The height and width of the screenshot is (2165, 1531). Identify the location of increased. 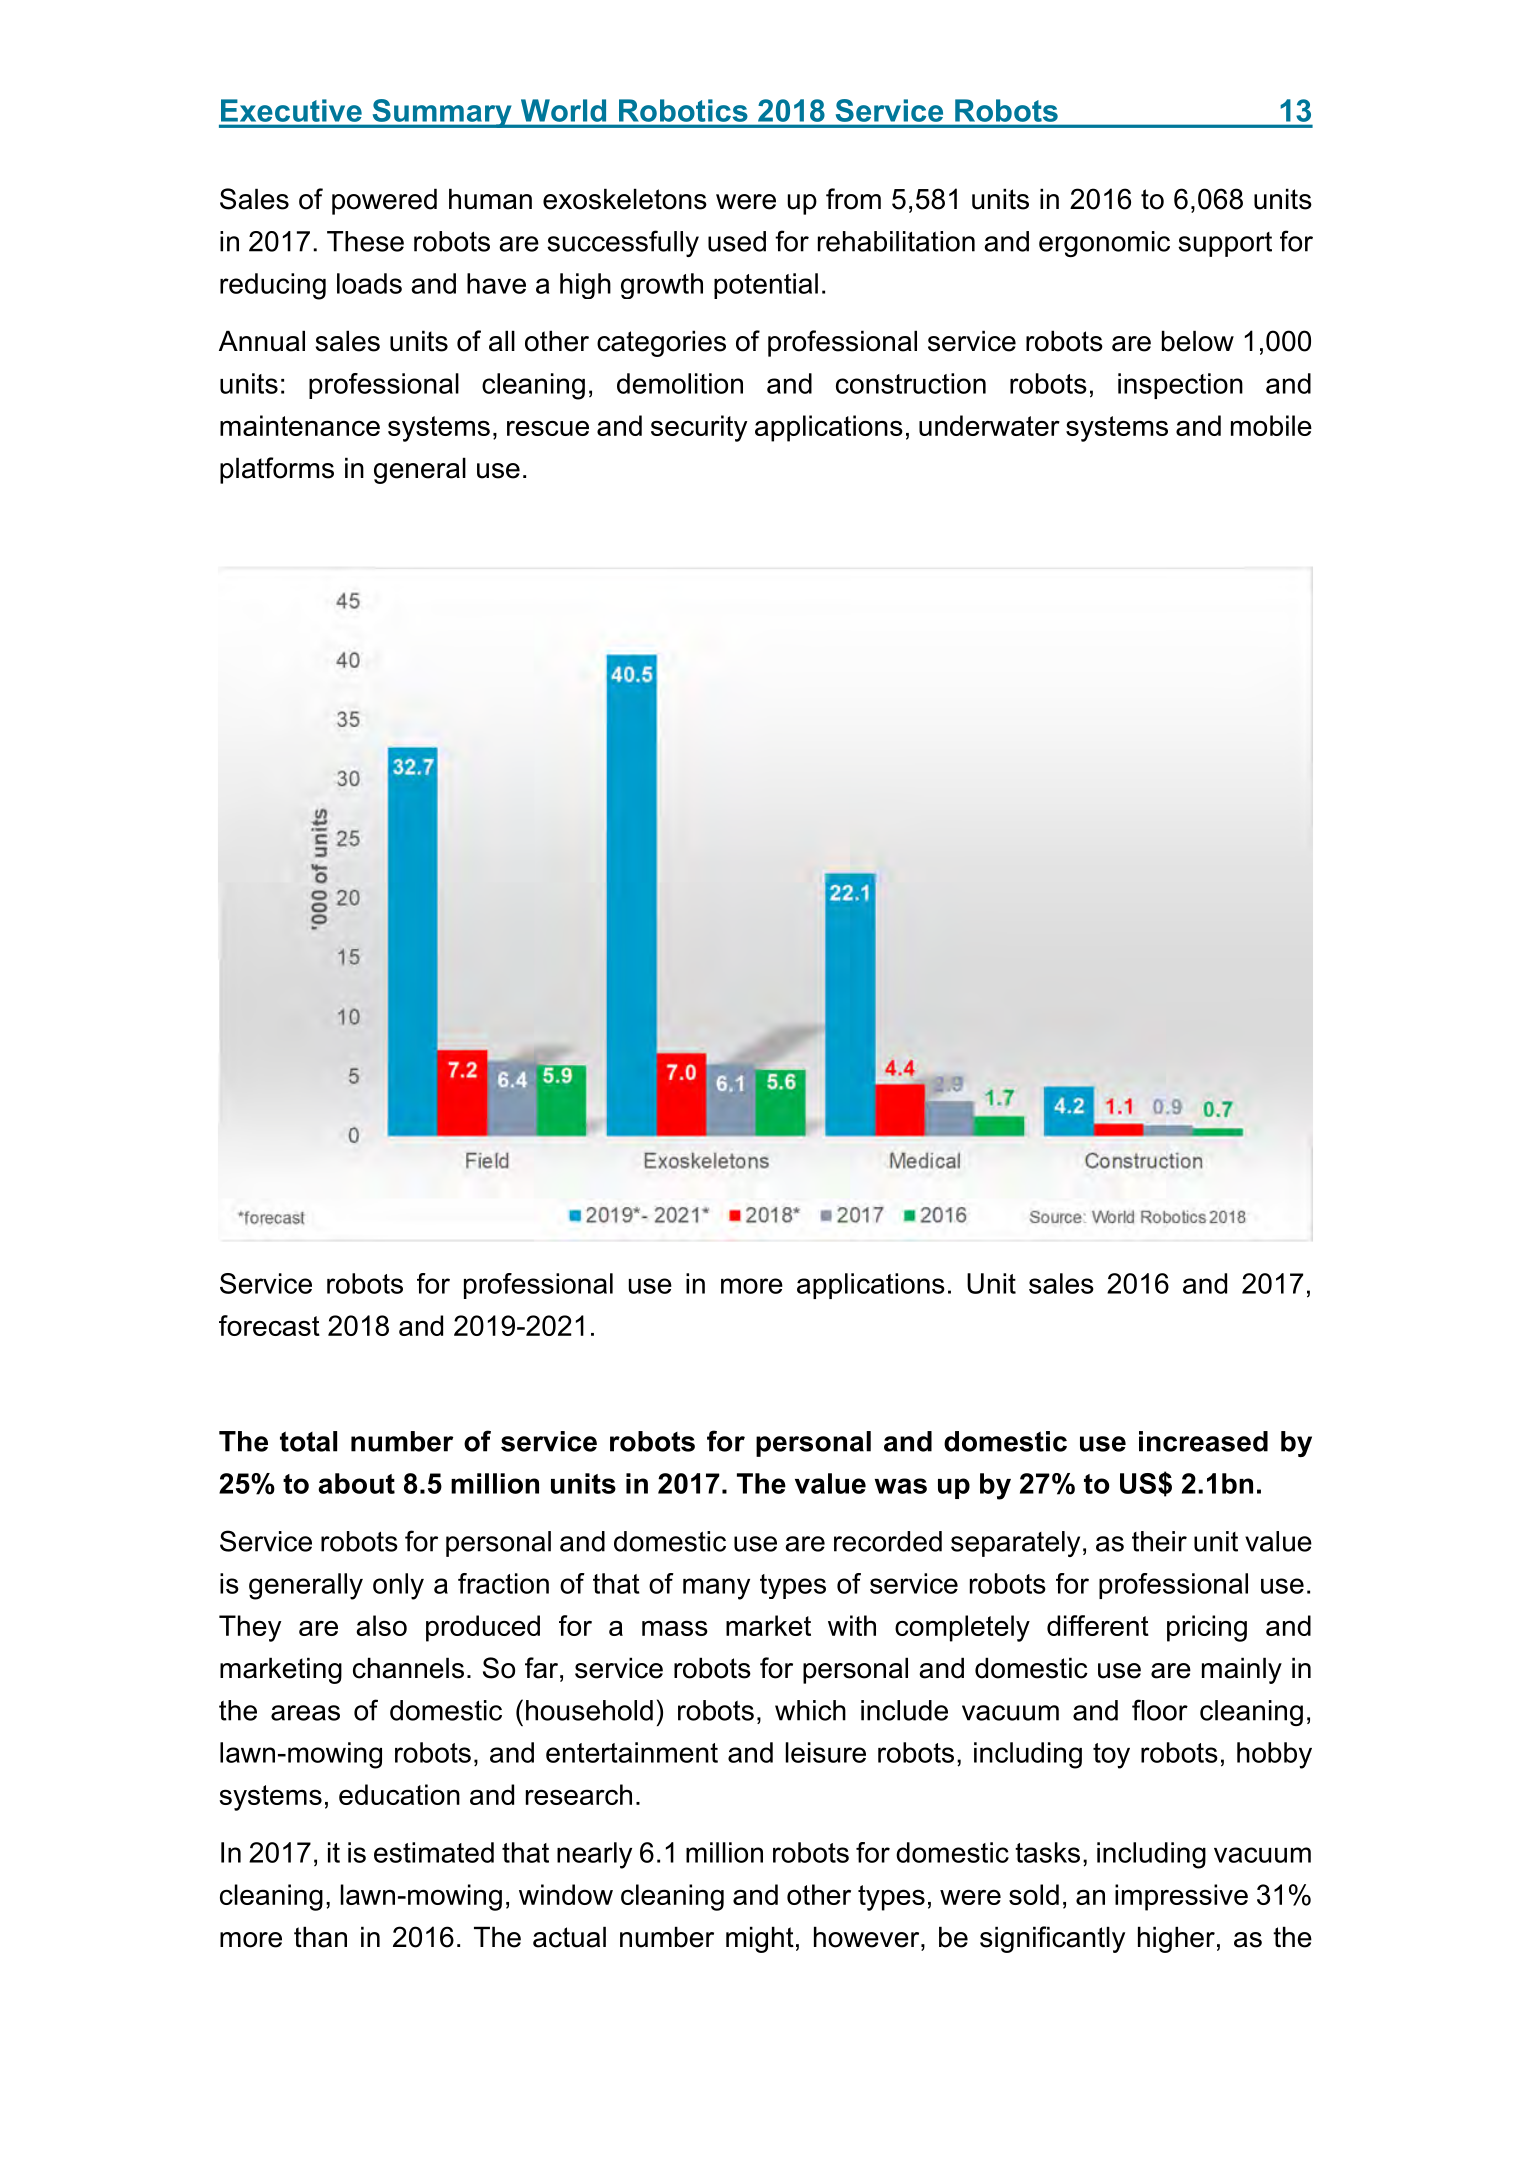
(1203, 1441).
